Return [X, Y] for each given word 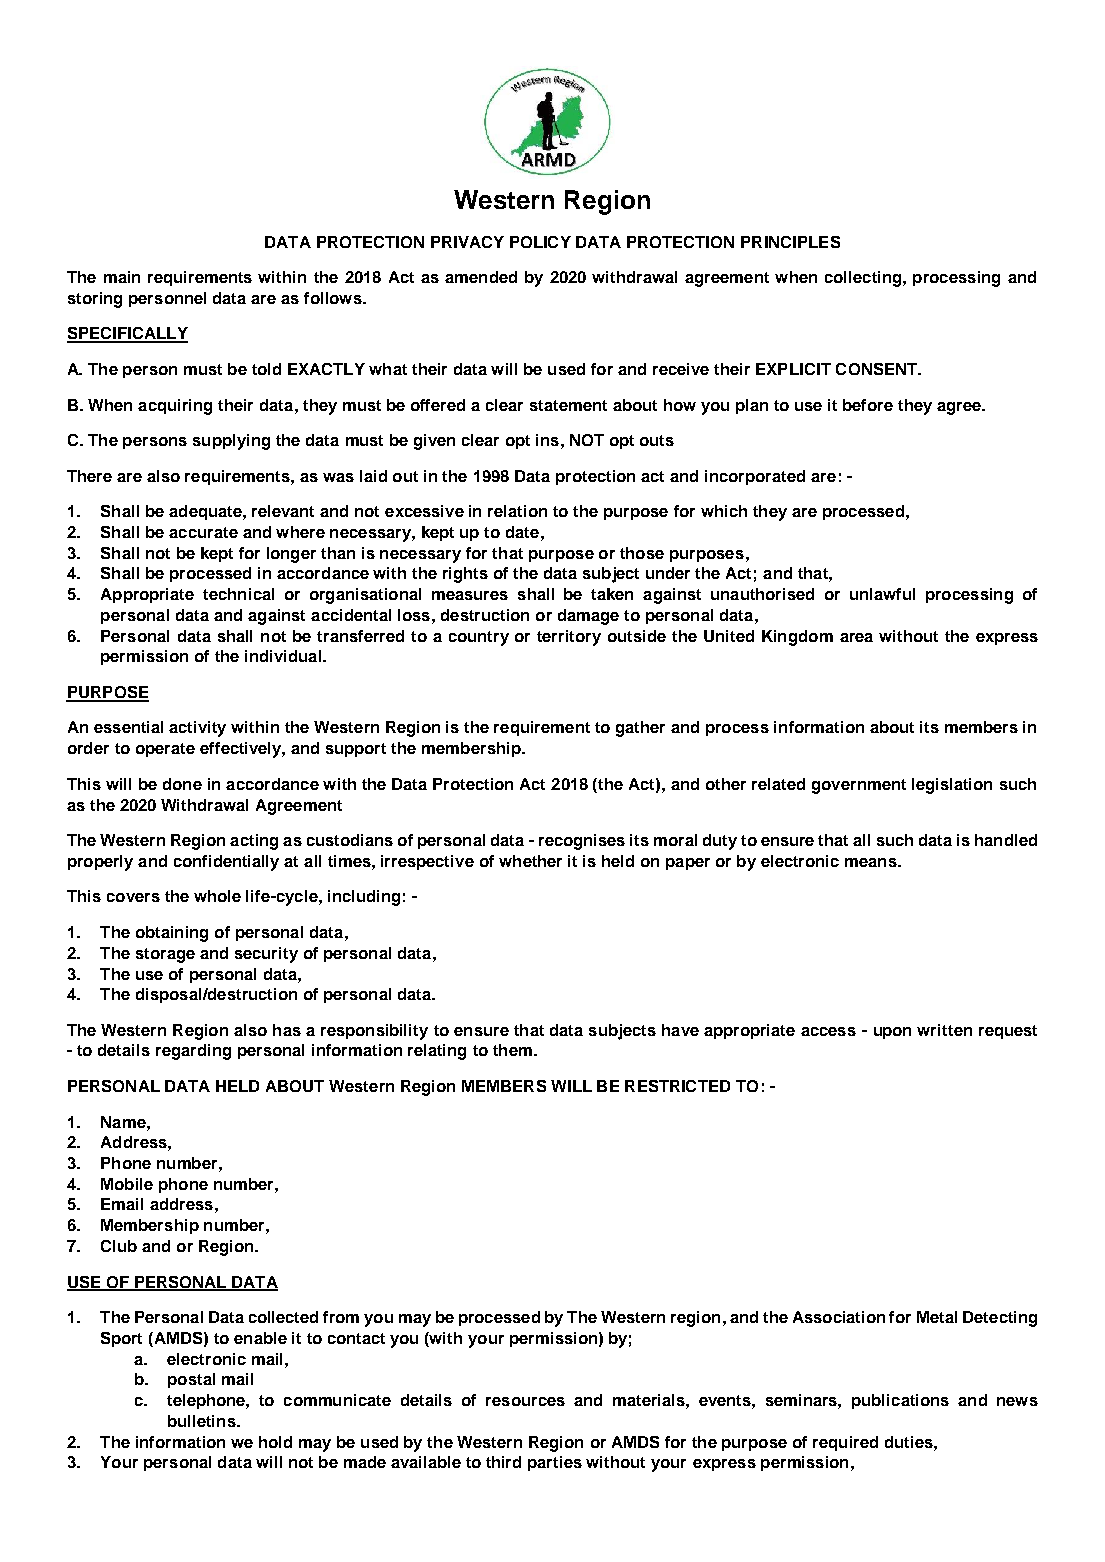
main [122, 277]
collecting [863, 279]
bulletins [203, 1421]
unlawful [882, 594]
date [522, 532]
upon [892, 1033]
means [872, 862]
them [512, 1050]
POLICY [540, 242]
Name [124, 1122]
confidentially [226, 863]
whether [530, 861]
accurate [203, 532]
